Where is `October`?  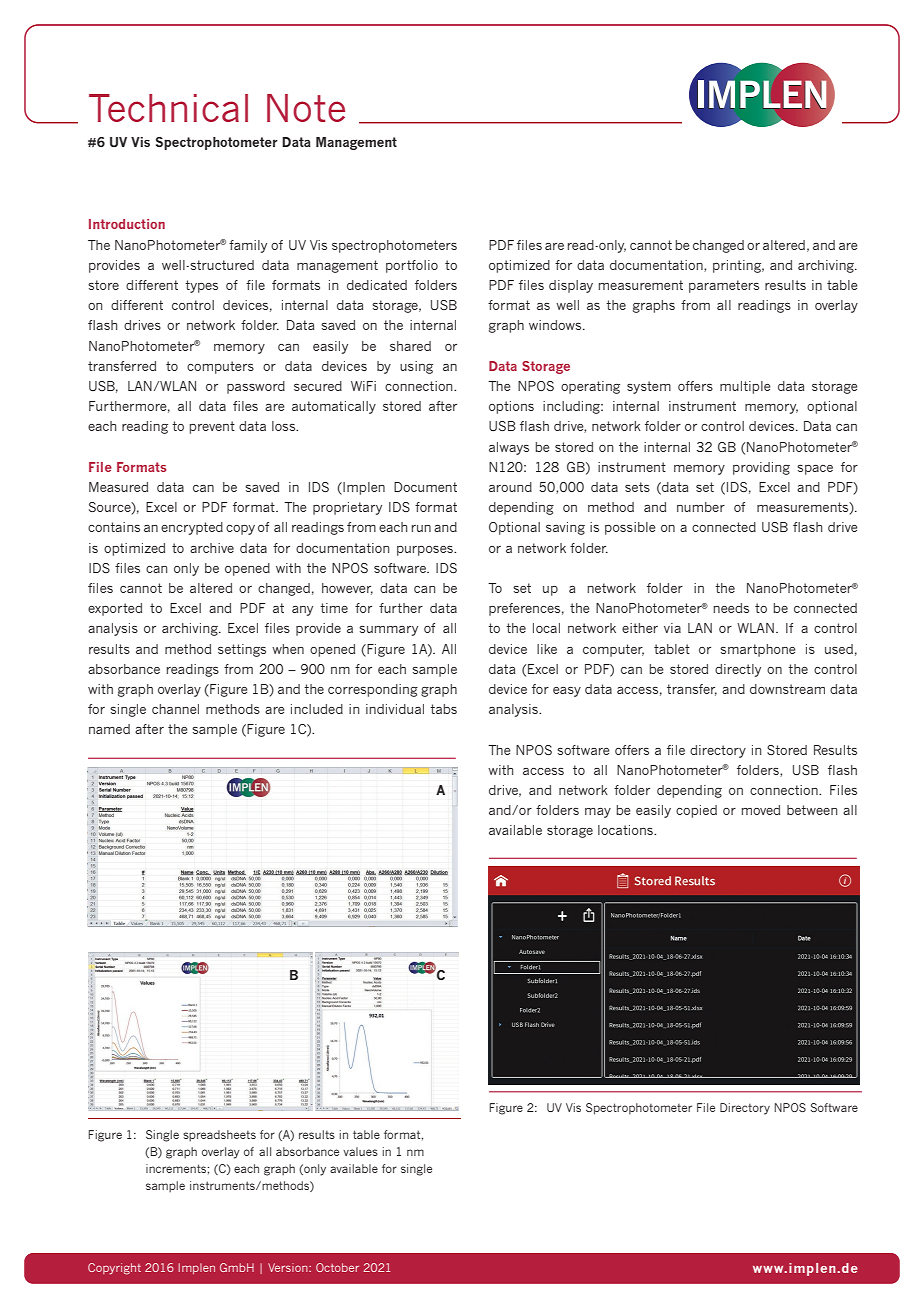
October is located at coordinates (337, 1267).
